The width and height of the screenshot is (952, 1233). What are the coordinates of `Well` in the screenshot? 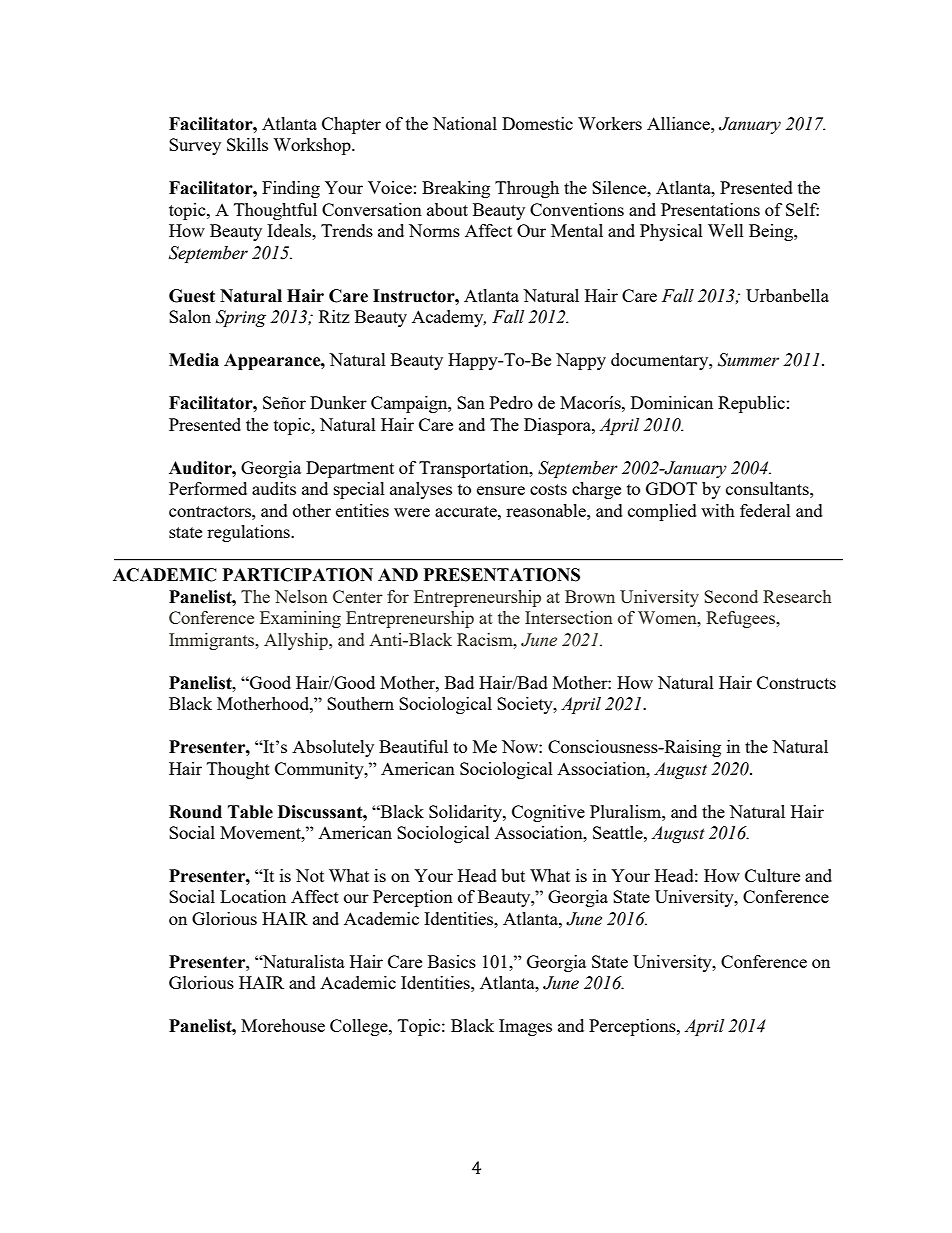 It's located at (726, 230).
